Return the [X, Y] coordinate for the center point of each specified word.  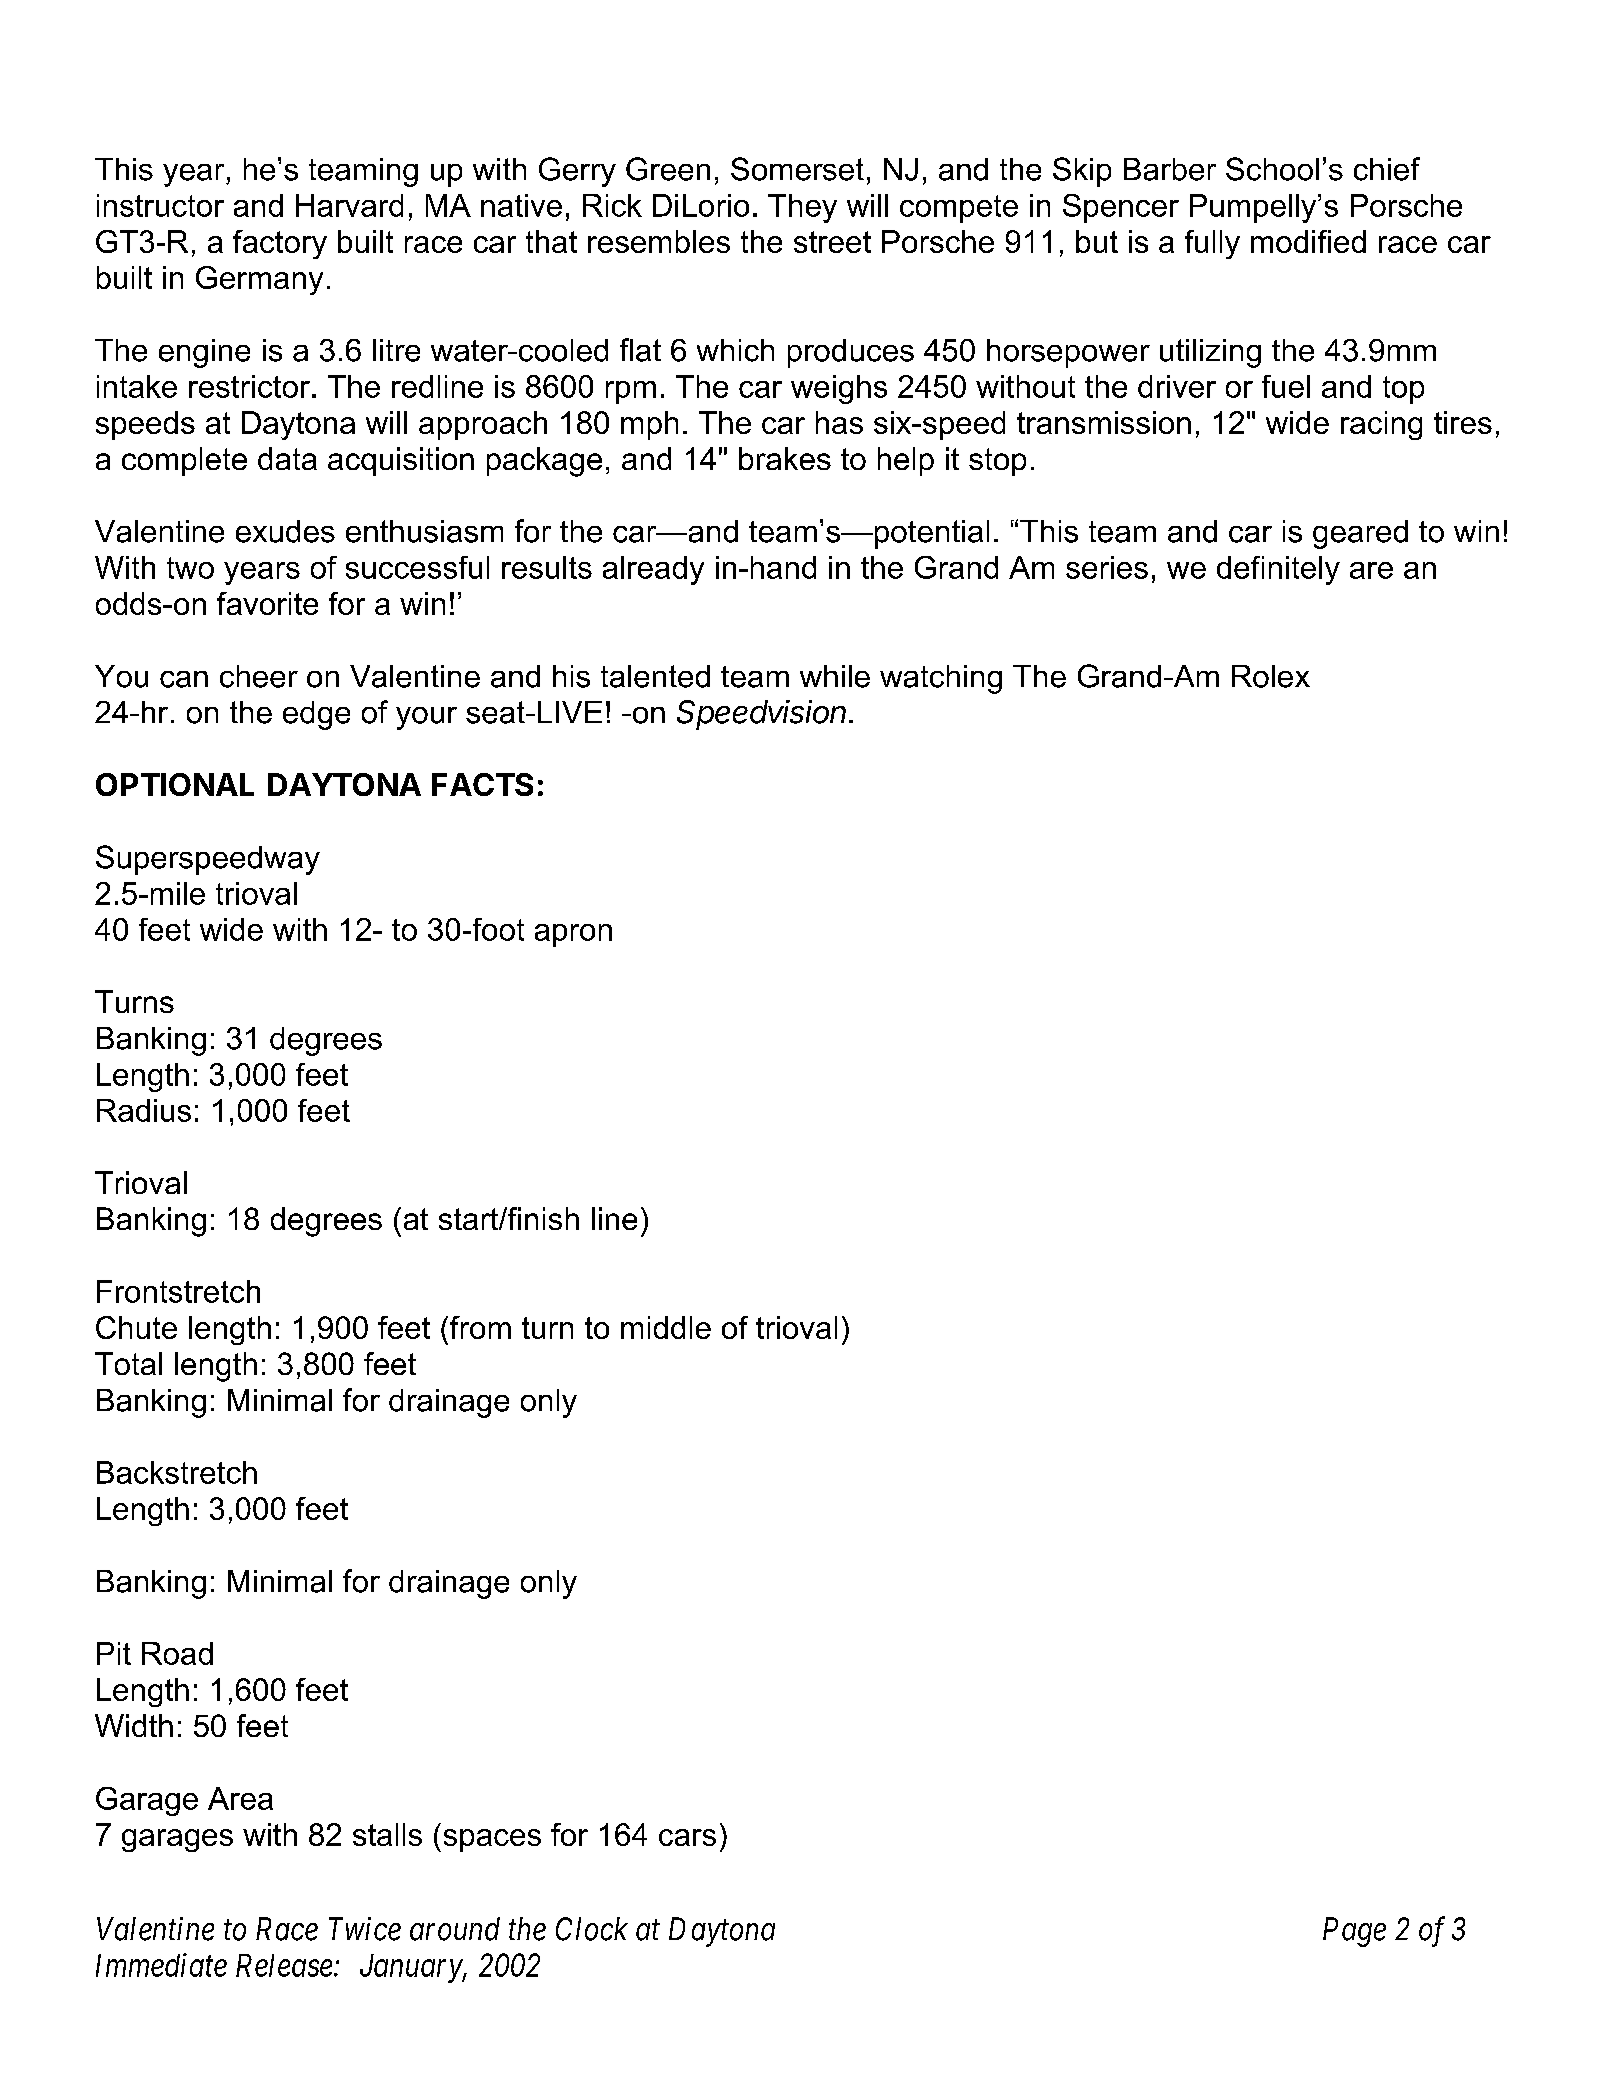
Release [284, 1965]
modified [1308, 241]
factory [280, 244]
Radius [144, 1110]
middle [666, 1327]
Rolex [1271, 676]
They [802, 208]
